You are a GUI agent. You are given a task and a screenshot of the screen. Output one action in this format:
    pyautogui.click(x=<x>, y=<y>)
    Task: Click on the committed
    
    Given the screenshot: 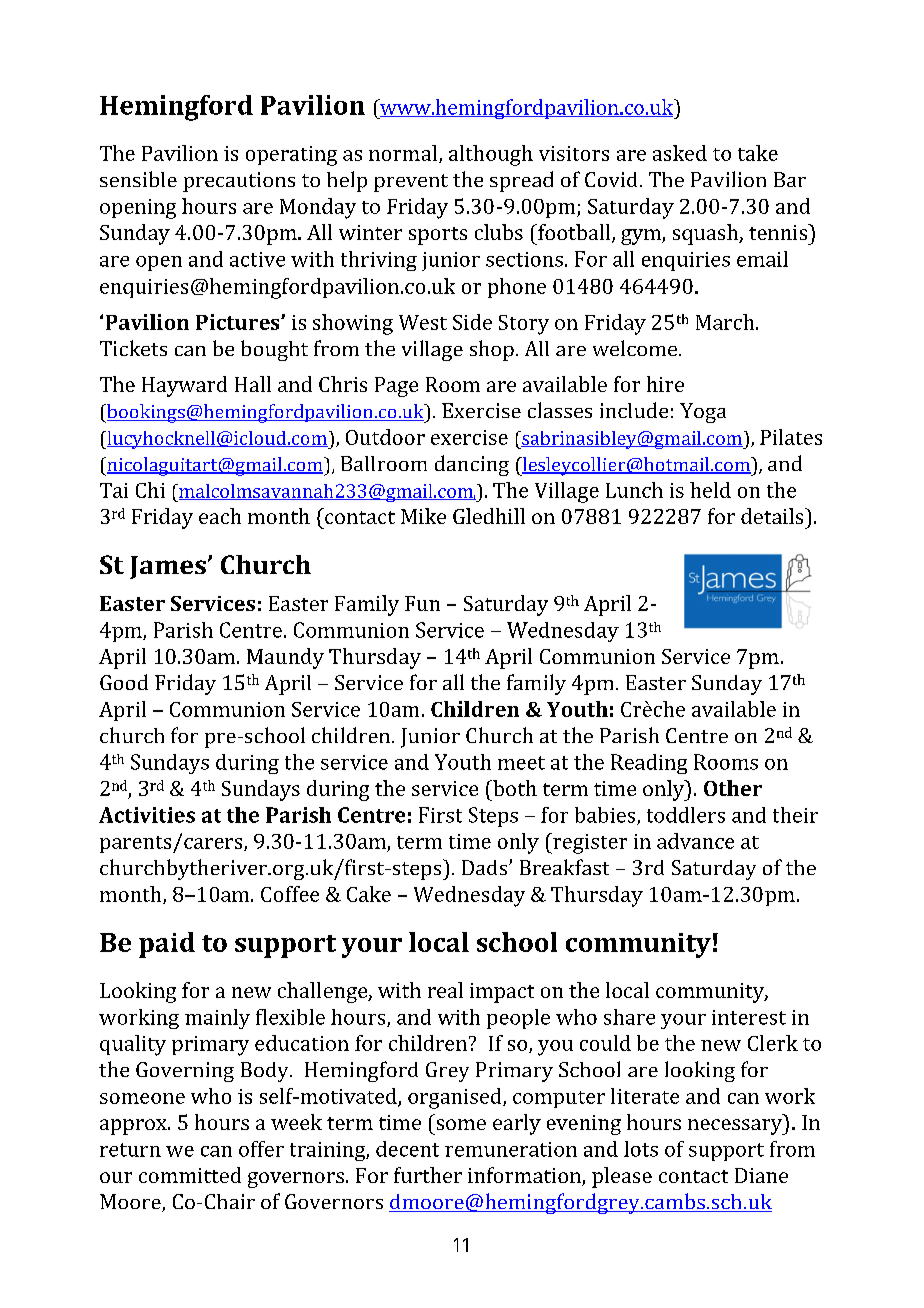 What is the action you would take?
    pyautogui.click(x=190, y=1175)
